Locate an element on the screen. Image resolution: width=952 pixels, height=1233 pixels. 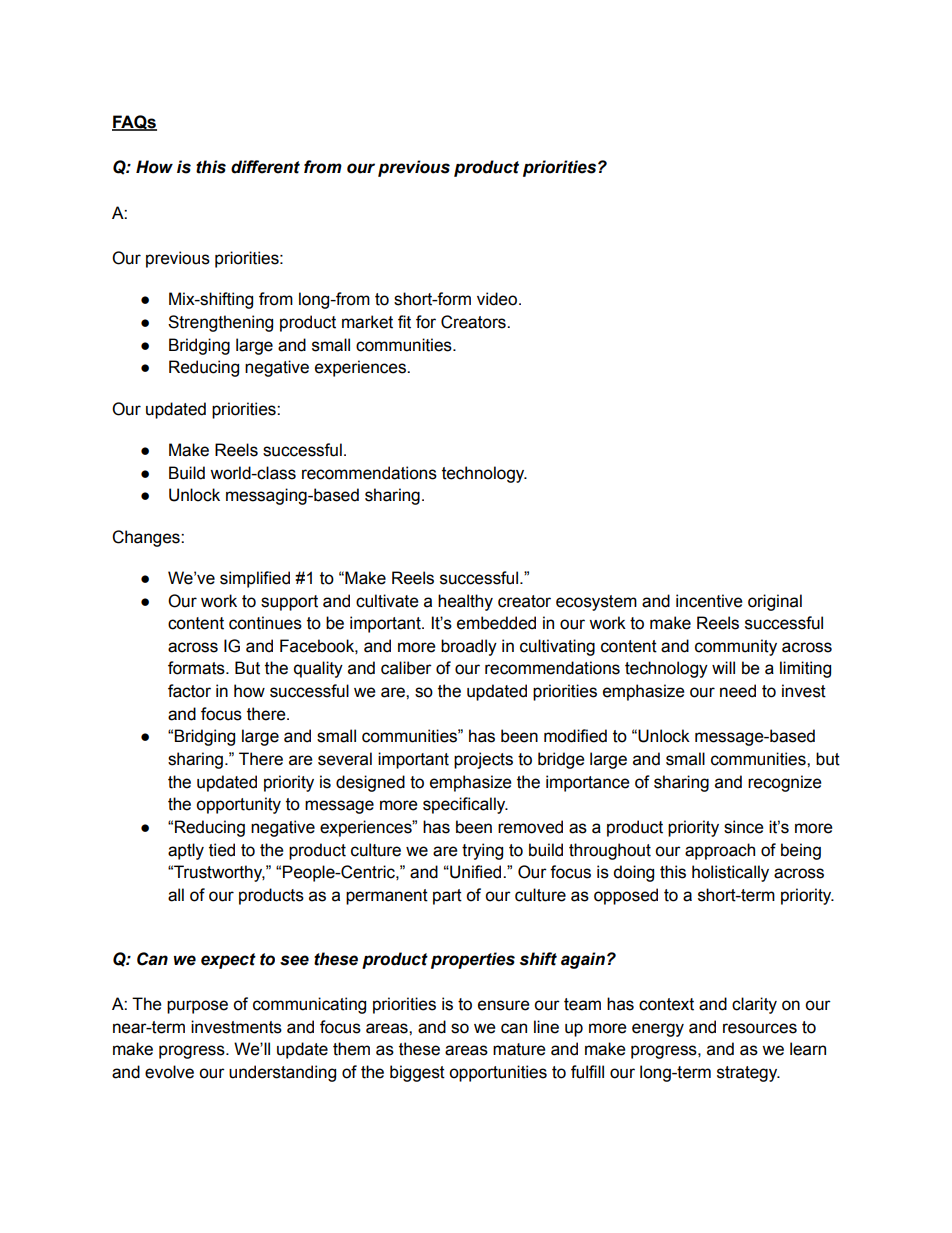
resources is located at coordinates (760, 1028).
